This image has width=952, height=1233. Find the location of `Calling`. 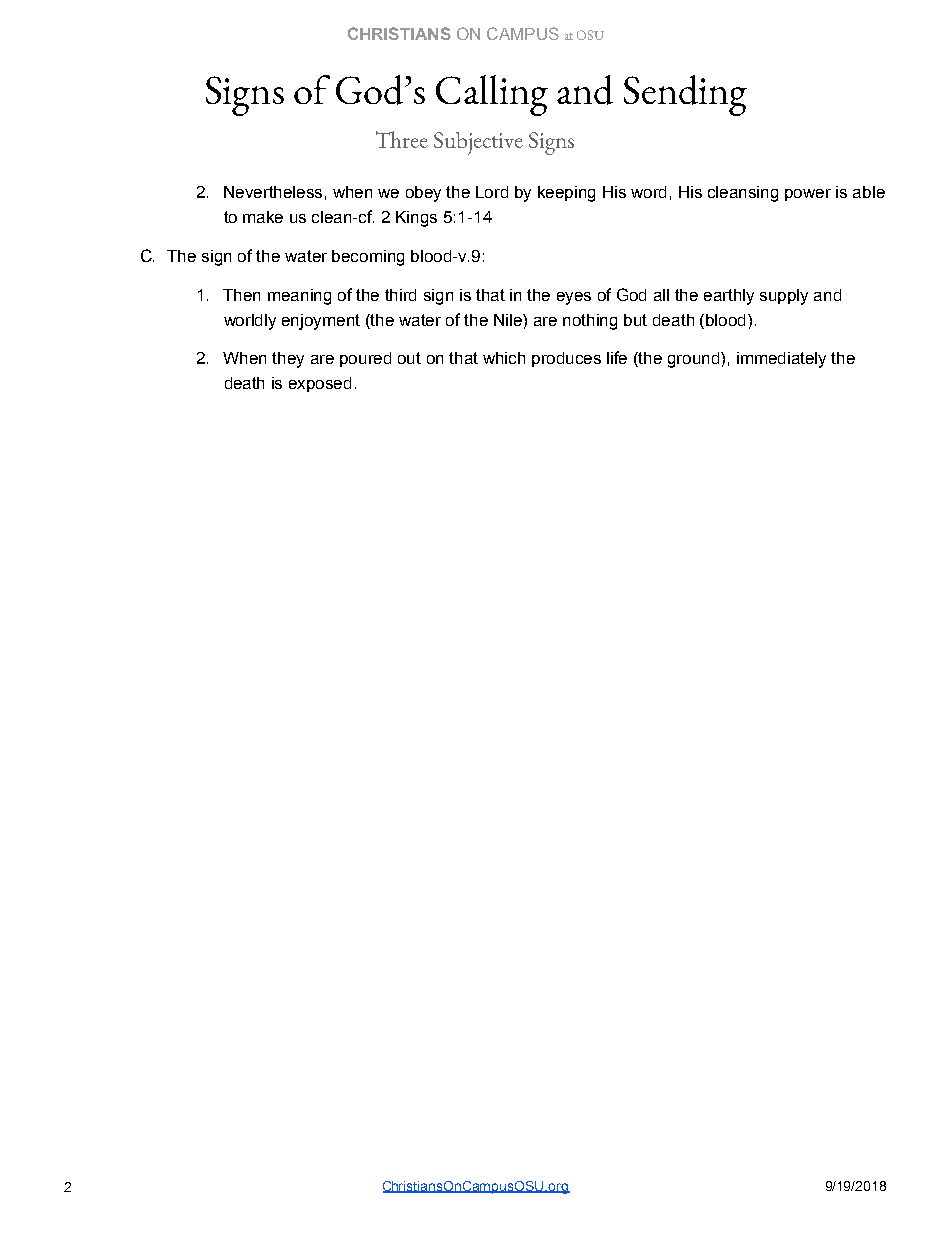

Calling is located at coordinates (492, 95).
